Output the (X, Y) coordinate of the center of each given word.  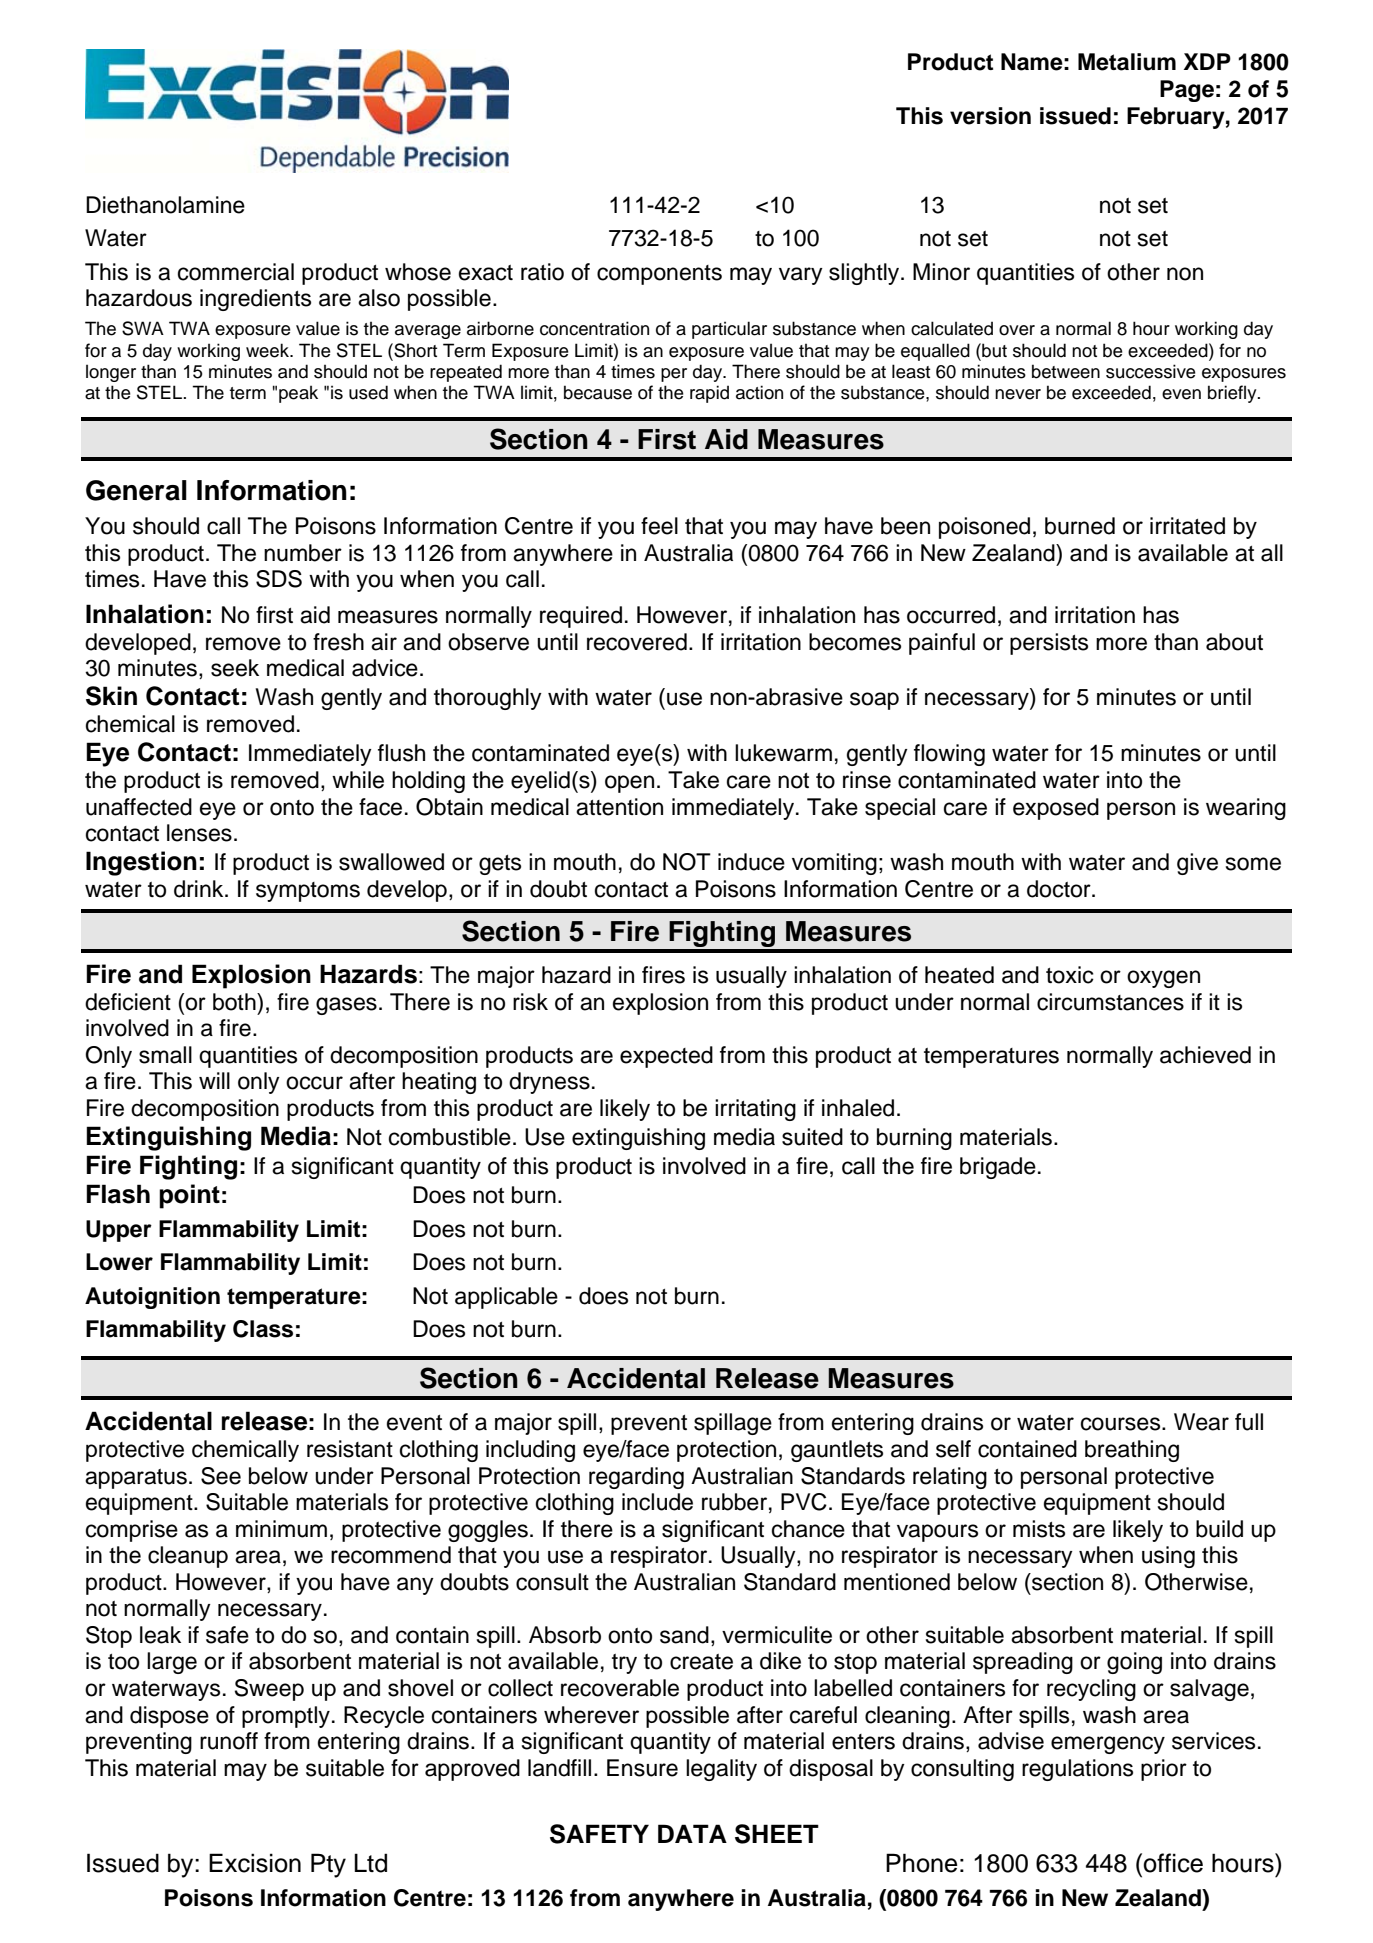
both (235, 1002)
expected (666, 1057)
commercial (236, 272)
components (659, 275)
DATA (692, 1833)
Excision (255, 1863)
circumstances (1110, 1002)
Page (1187, 91)
